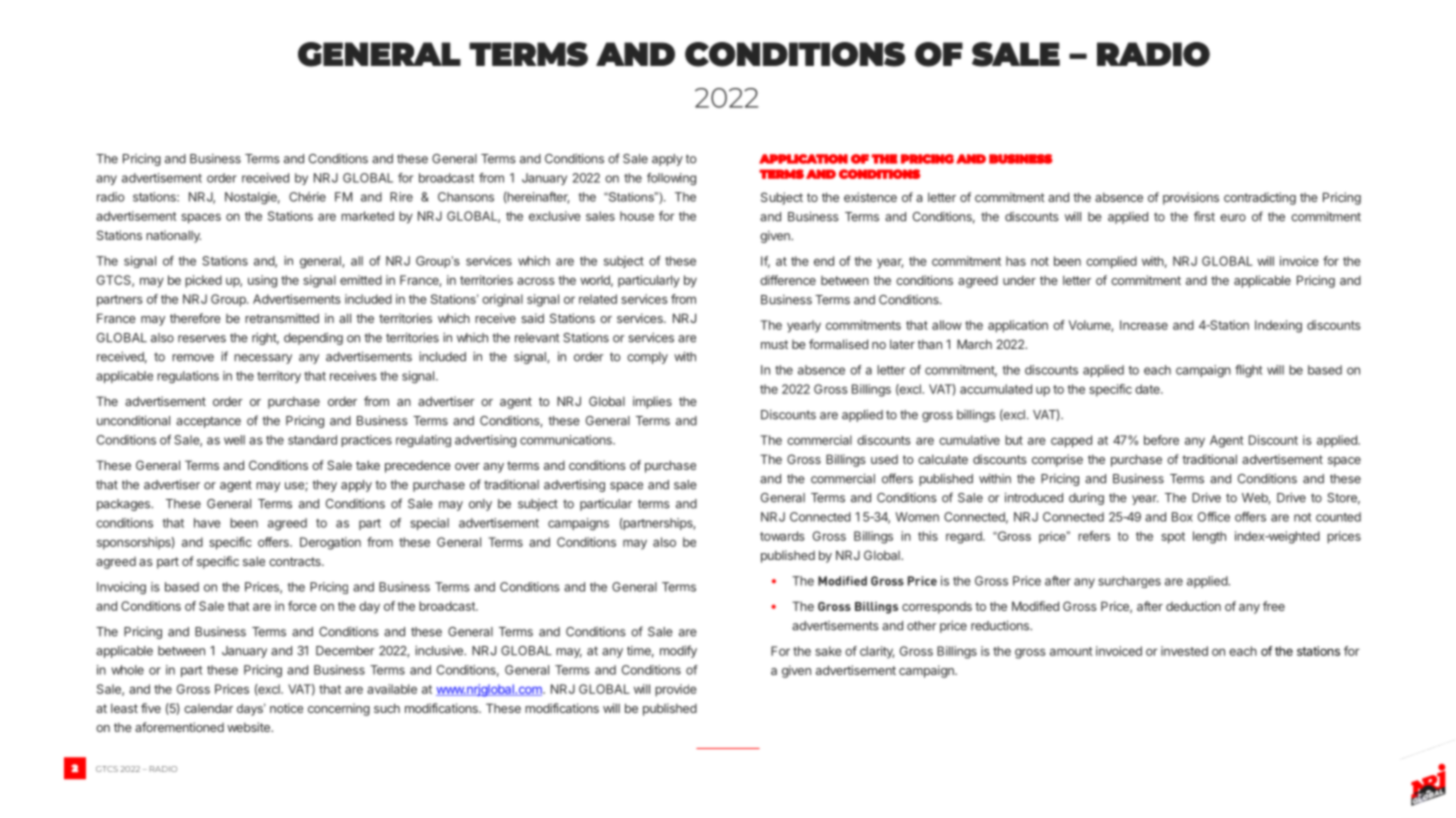 This screenshot has height=818, width=1456. Describe the element at coordinates (263, 359) in the screenshot. I see `necessary` at that location.
